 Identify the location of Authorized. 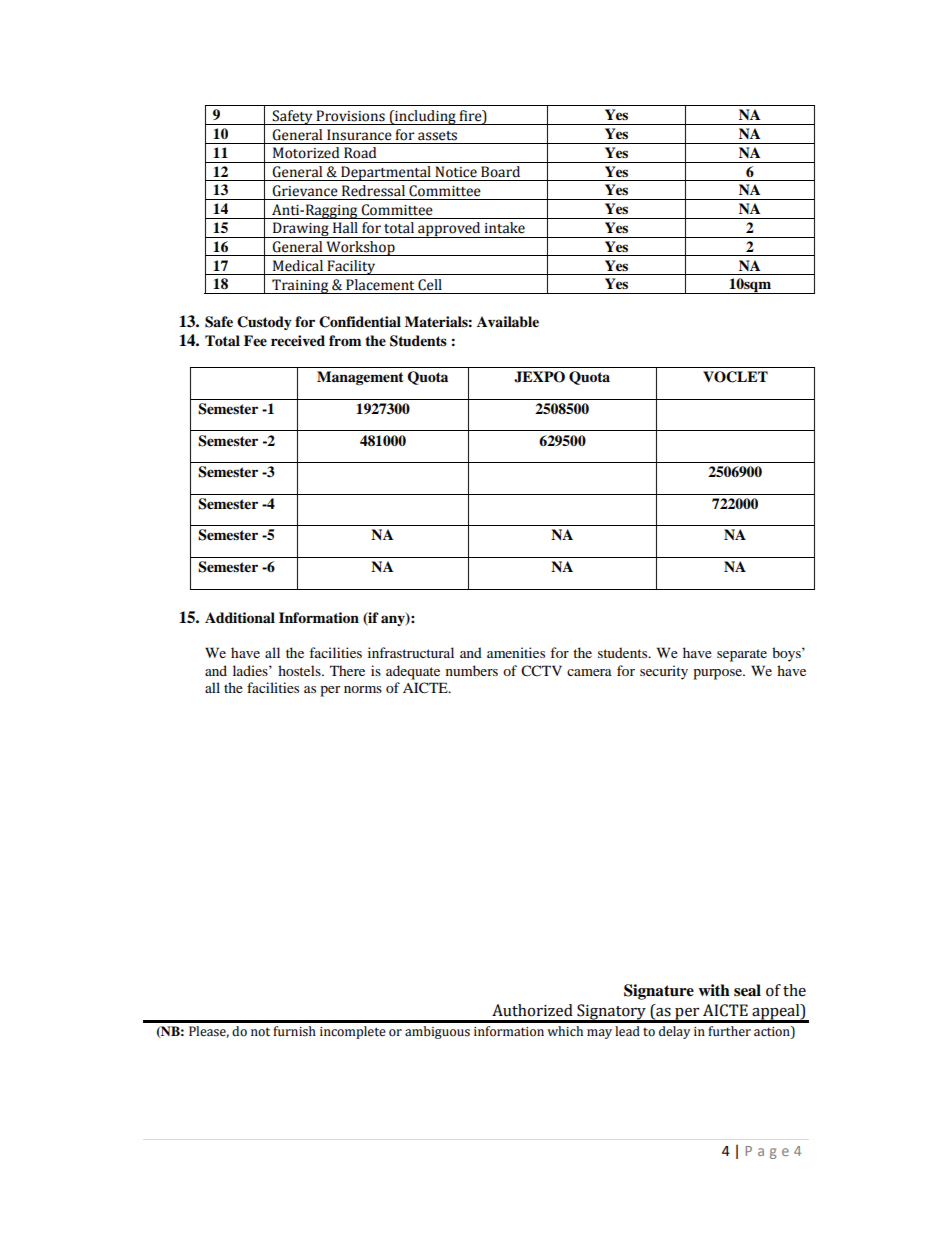
(532, 1010).
